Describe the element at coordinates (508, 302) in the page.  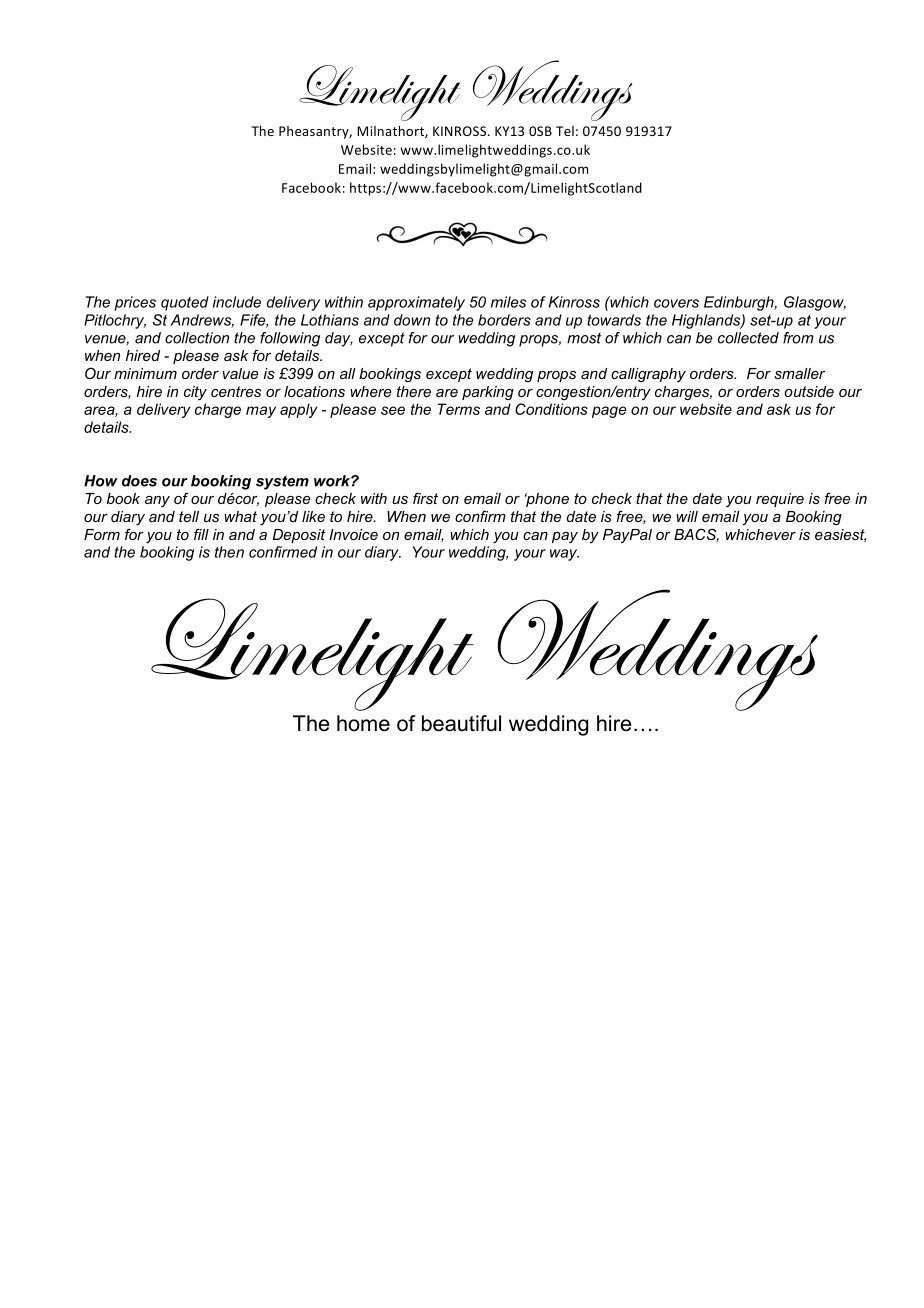
I see `miles` at that location.
